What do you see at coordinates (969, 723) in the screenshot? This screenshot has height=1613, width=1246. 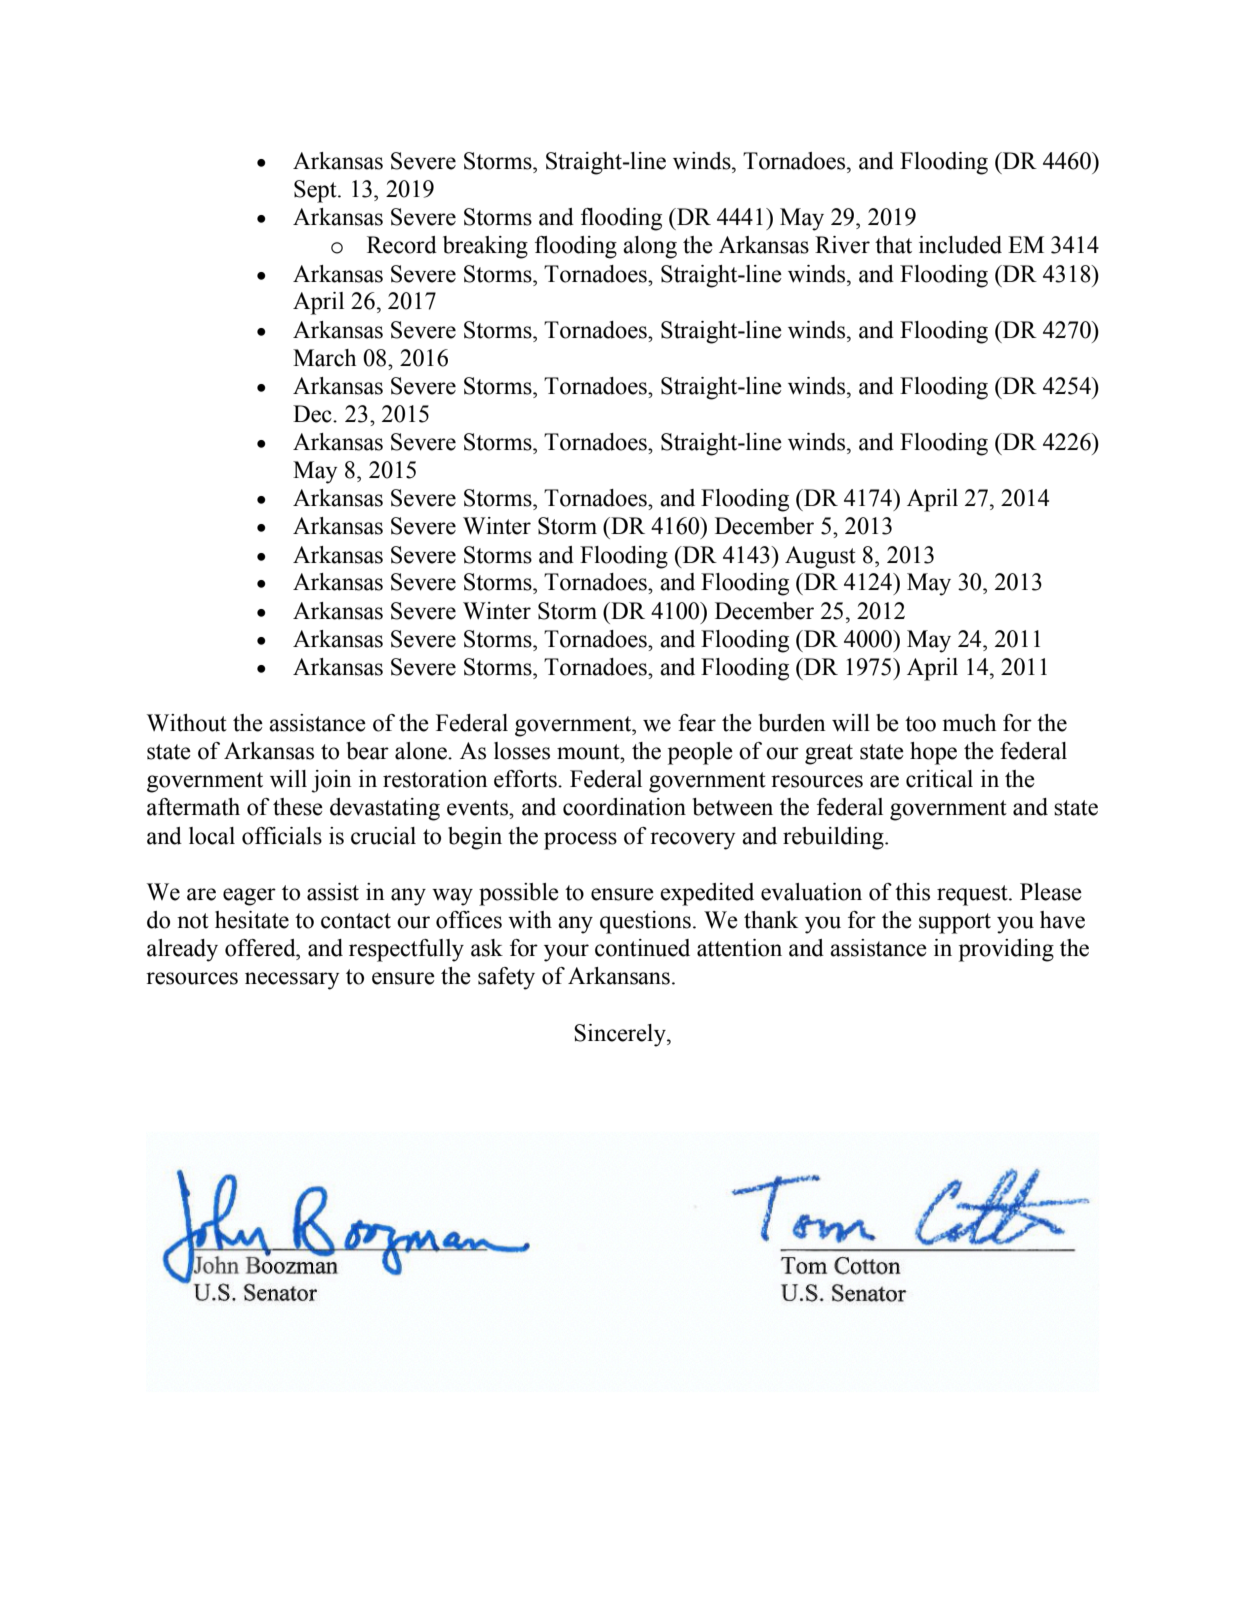 I see `much` at bounding box center [969, 723].
